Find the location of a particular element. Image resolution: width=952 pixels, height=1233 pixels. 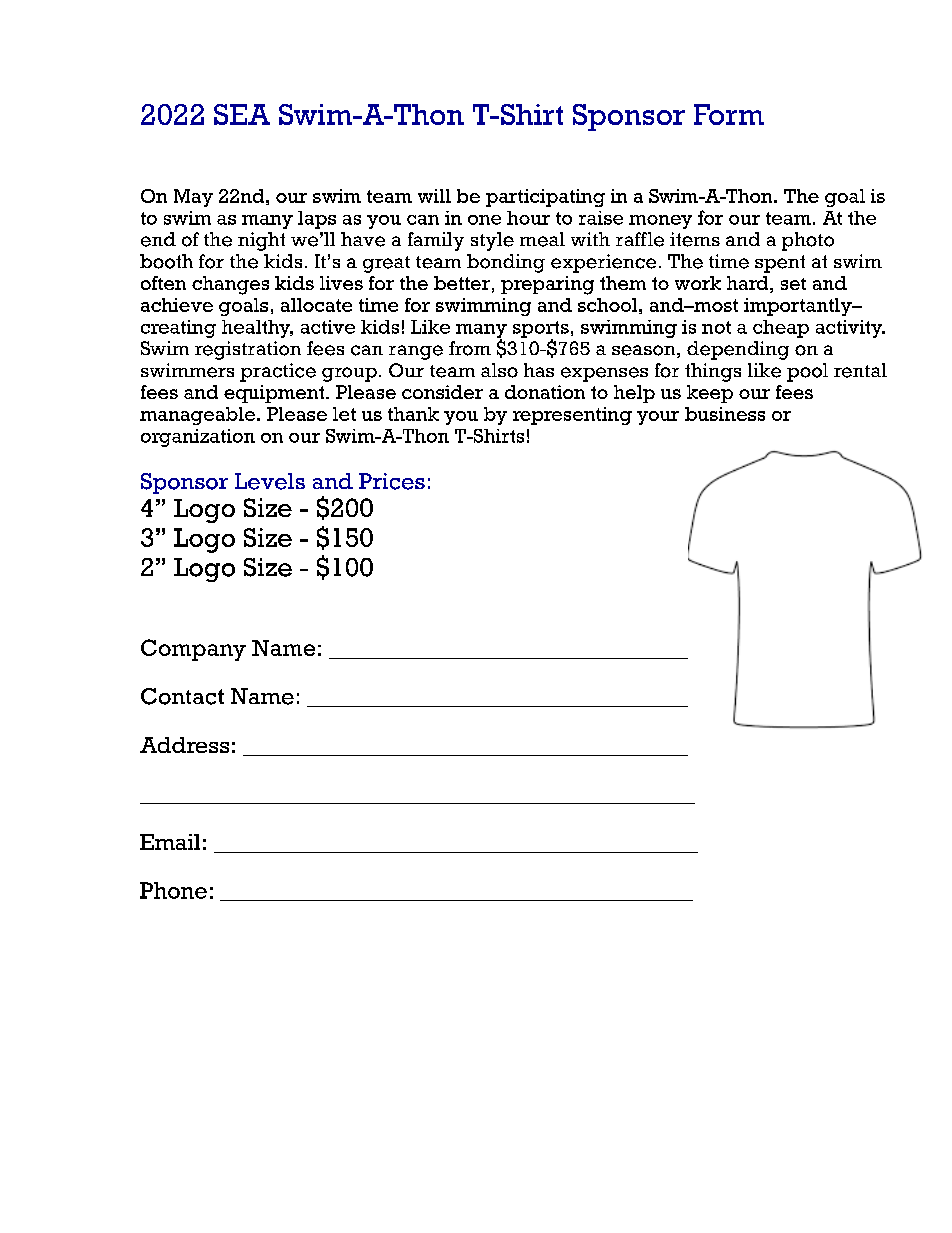

May is located at coordinates (193, 198).
